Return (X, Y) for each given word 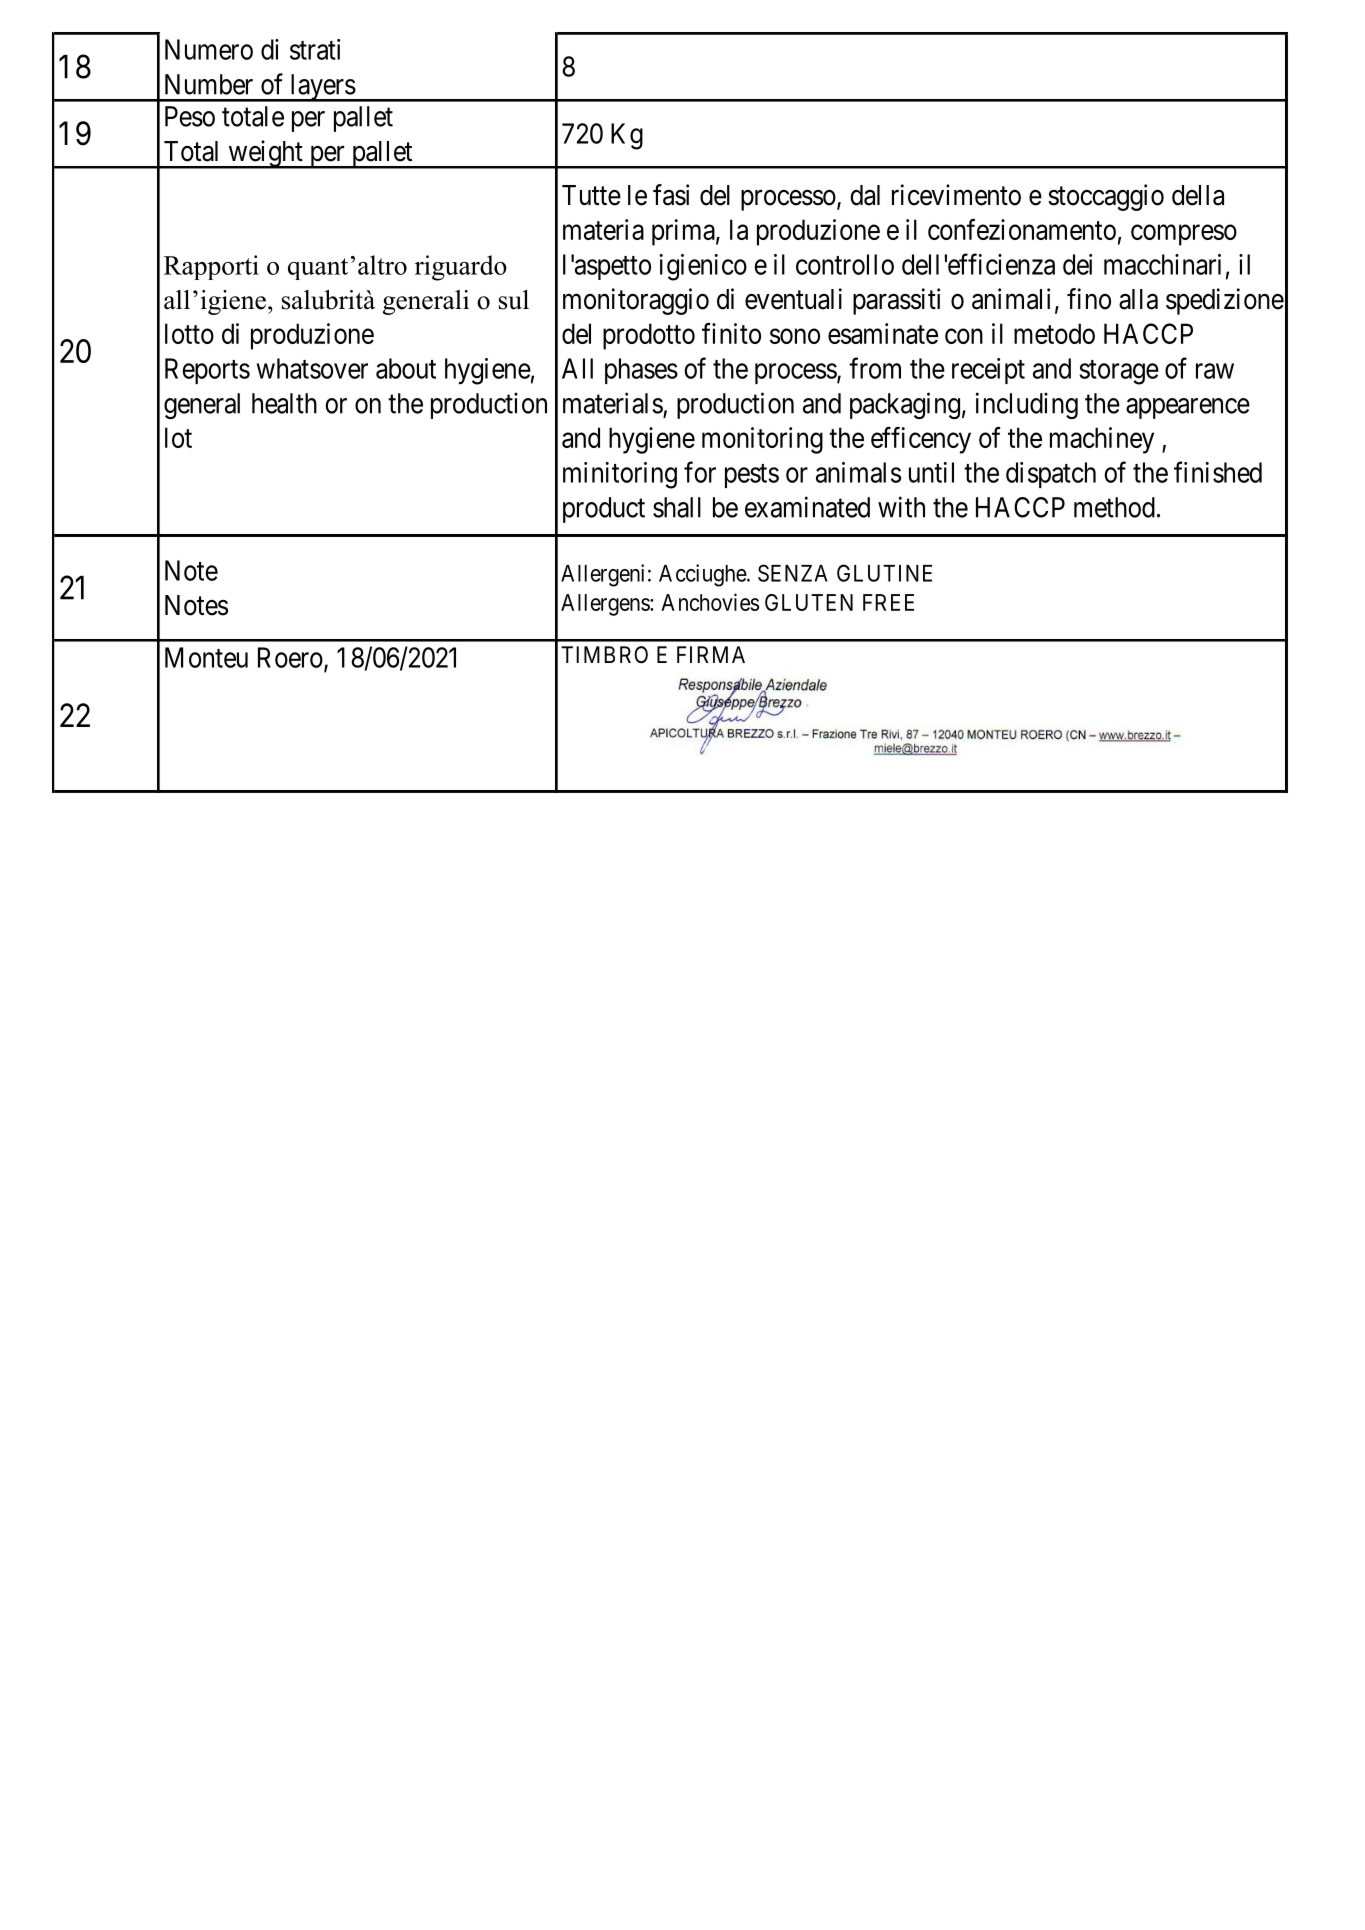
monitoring (762, 440)
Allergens (606, 605)
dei (1077, 264)
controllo (845, 264)
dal (865, 195)
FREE (888, 602)
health (284, 403)
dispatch (1051, 475)
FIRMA (711, 654)
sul (514, 300)
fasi (671, 195)
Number (209, 84)
